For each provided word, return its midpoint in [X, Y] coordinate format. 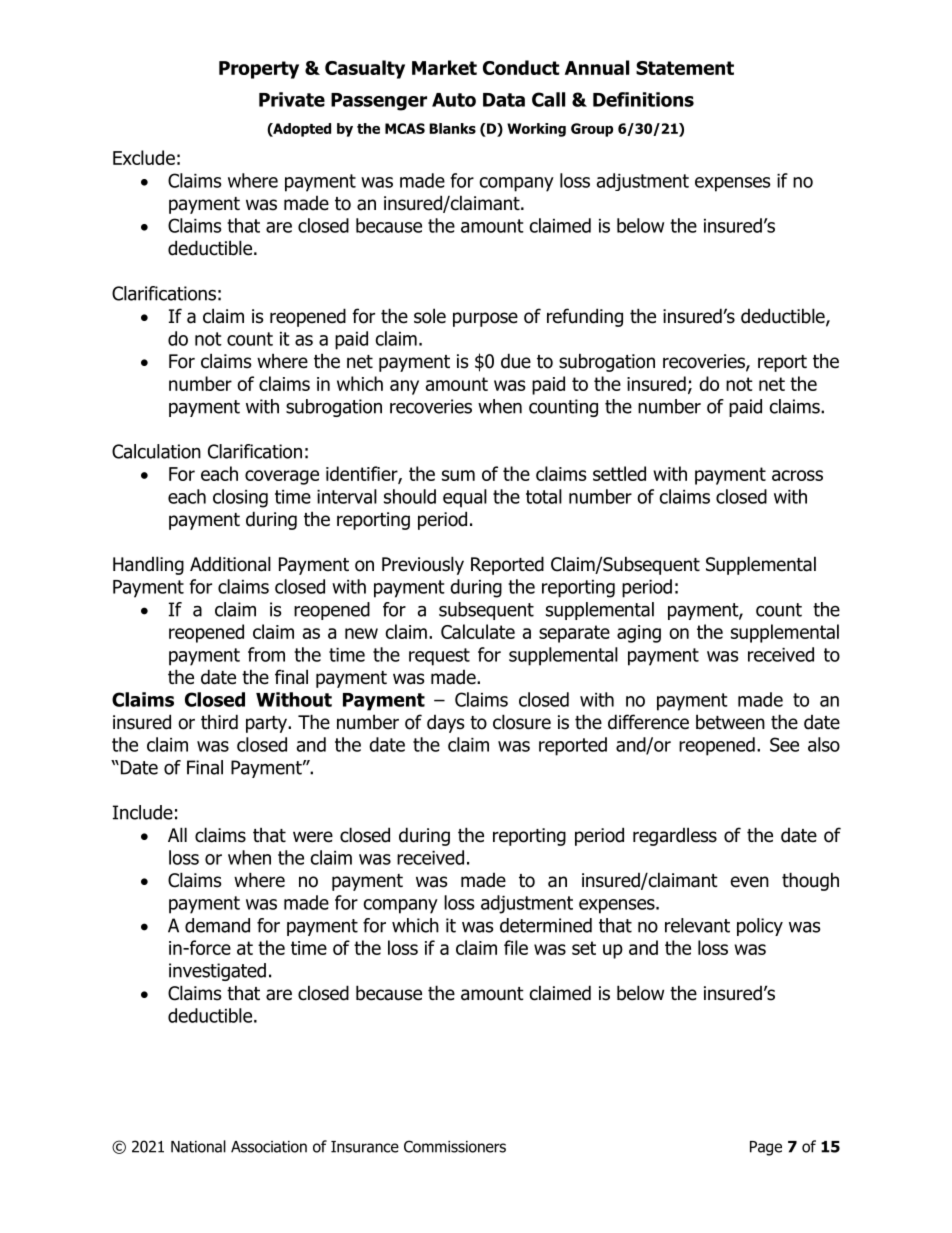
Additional [230, 564]
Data [504, 100]
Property [259, 70]
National [198, 1146]
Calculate [478, 631]
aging [639, 634]
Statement [685, 68]
